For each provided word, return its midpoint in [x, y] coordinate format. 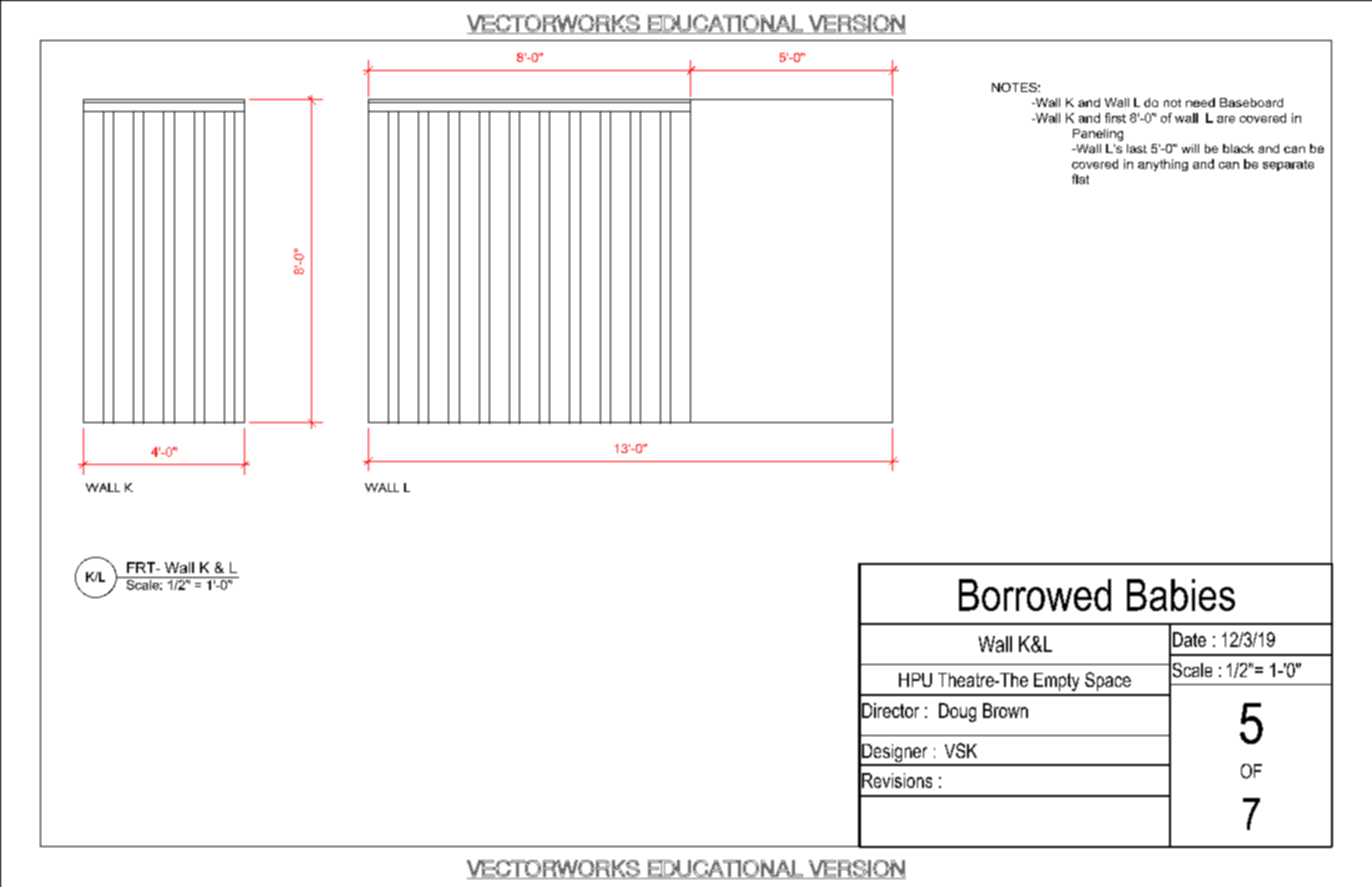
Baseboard [1251, 102]
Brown [1005, 710]
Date [1189, 639]
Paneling [1098, 135]
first [1115, 118]
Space [1108, 681]
